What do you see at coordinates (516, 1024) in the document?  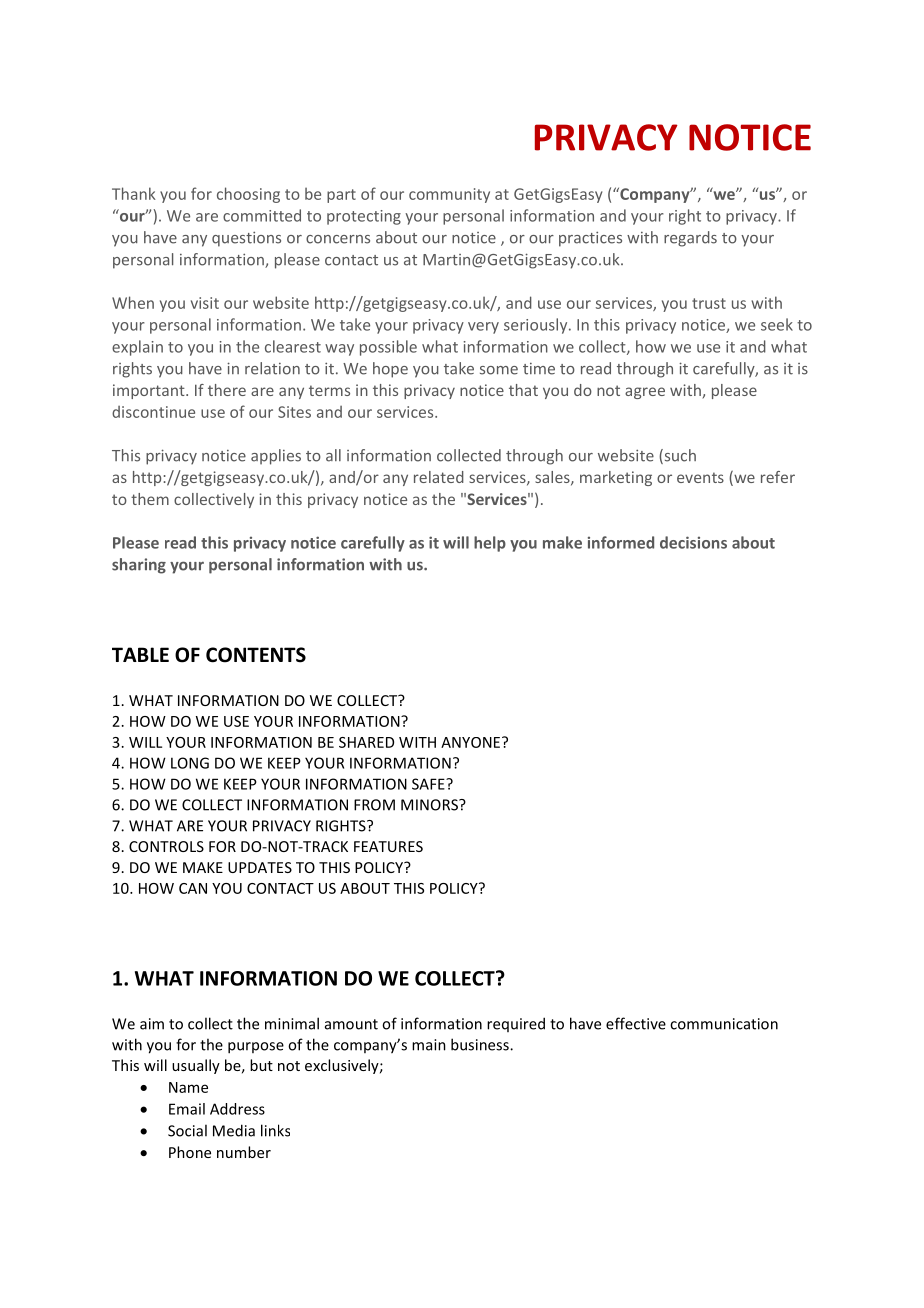 I see `required` at bounding box center [516, 1024].
